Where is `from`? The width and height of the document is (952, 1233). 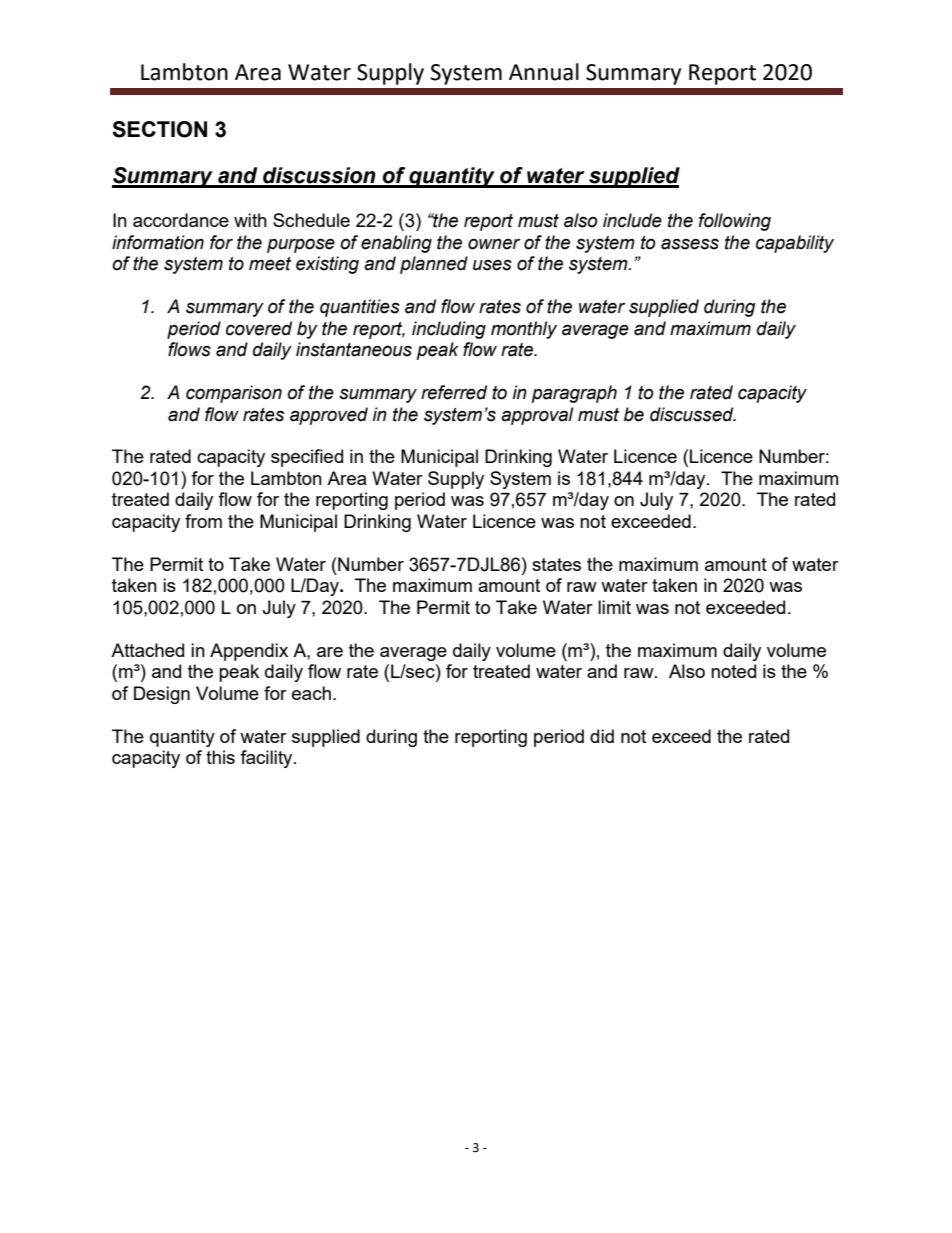
from is located at coordinates (203, 521).
